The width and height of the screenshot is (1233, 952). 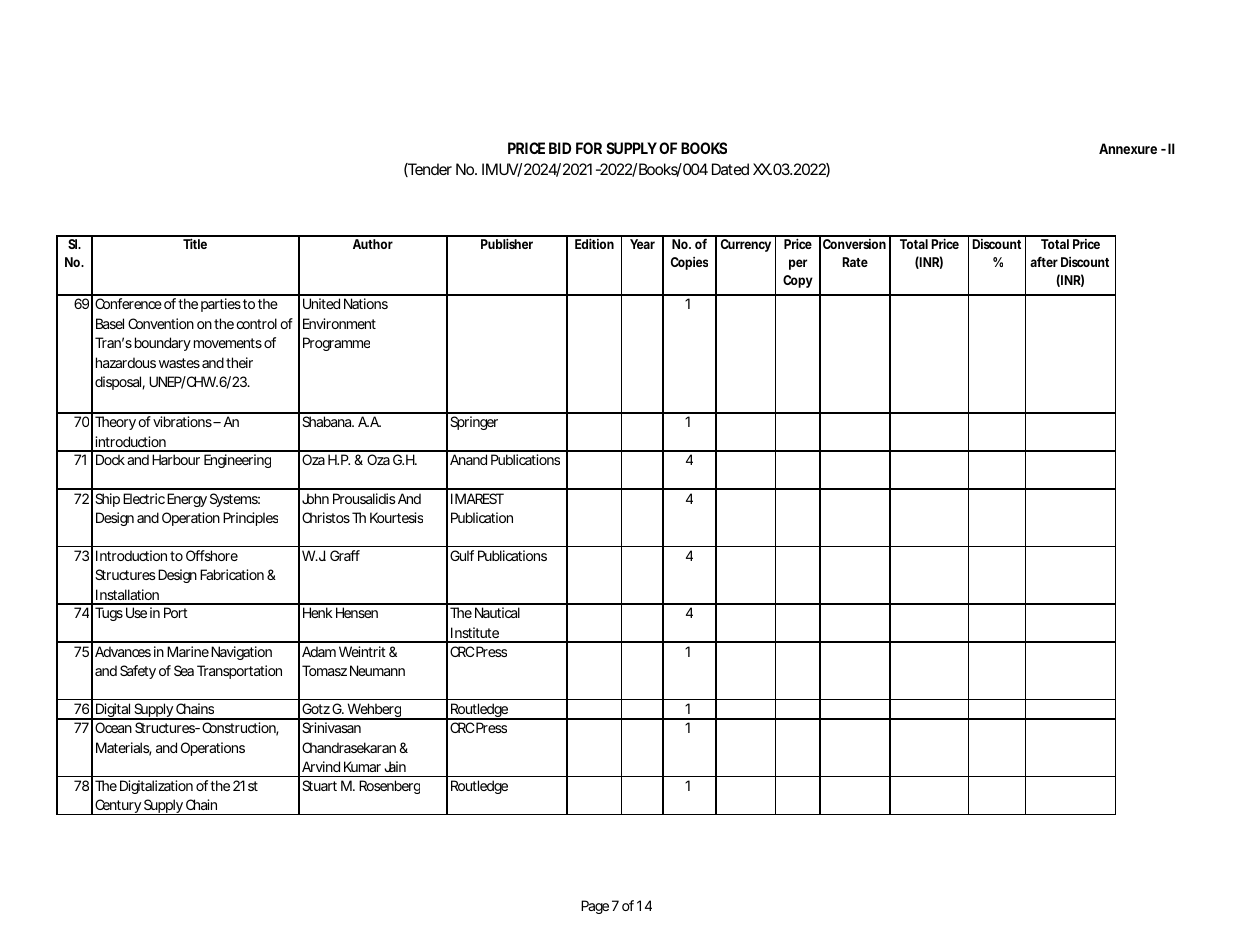 I want to click on Nautical, so click(x=497, y=612).
